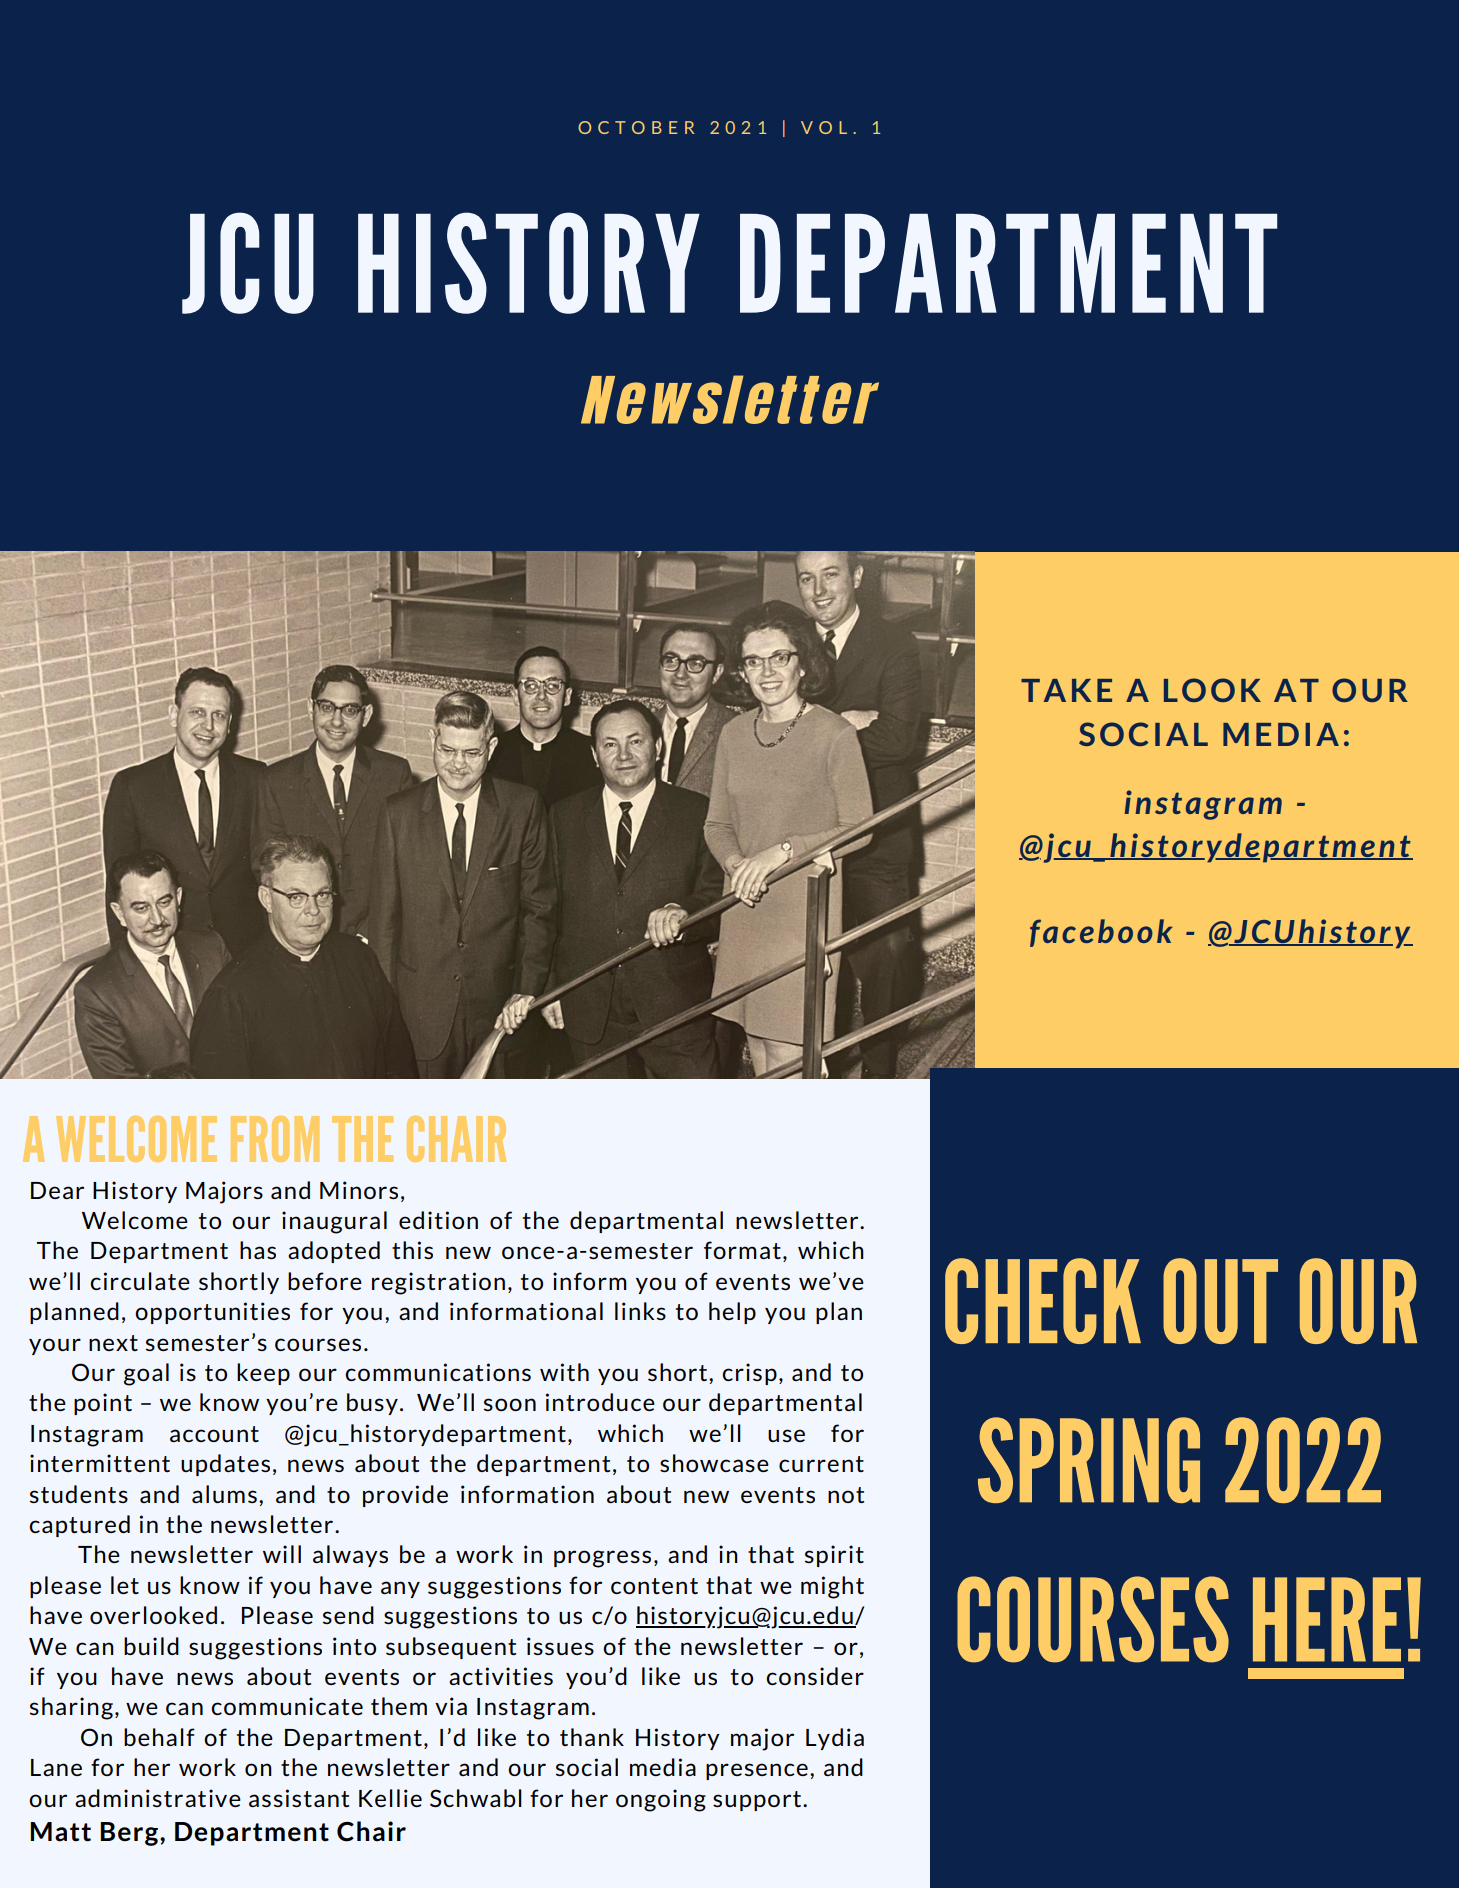  What do you see at coordinates (732, 1313) in the page?
I see `help` at bounding box center [732, 1313].
